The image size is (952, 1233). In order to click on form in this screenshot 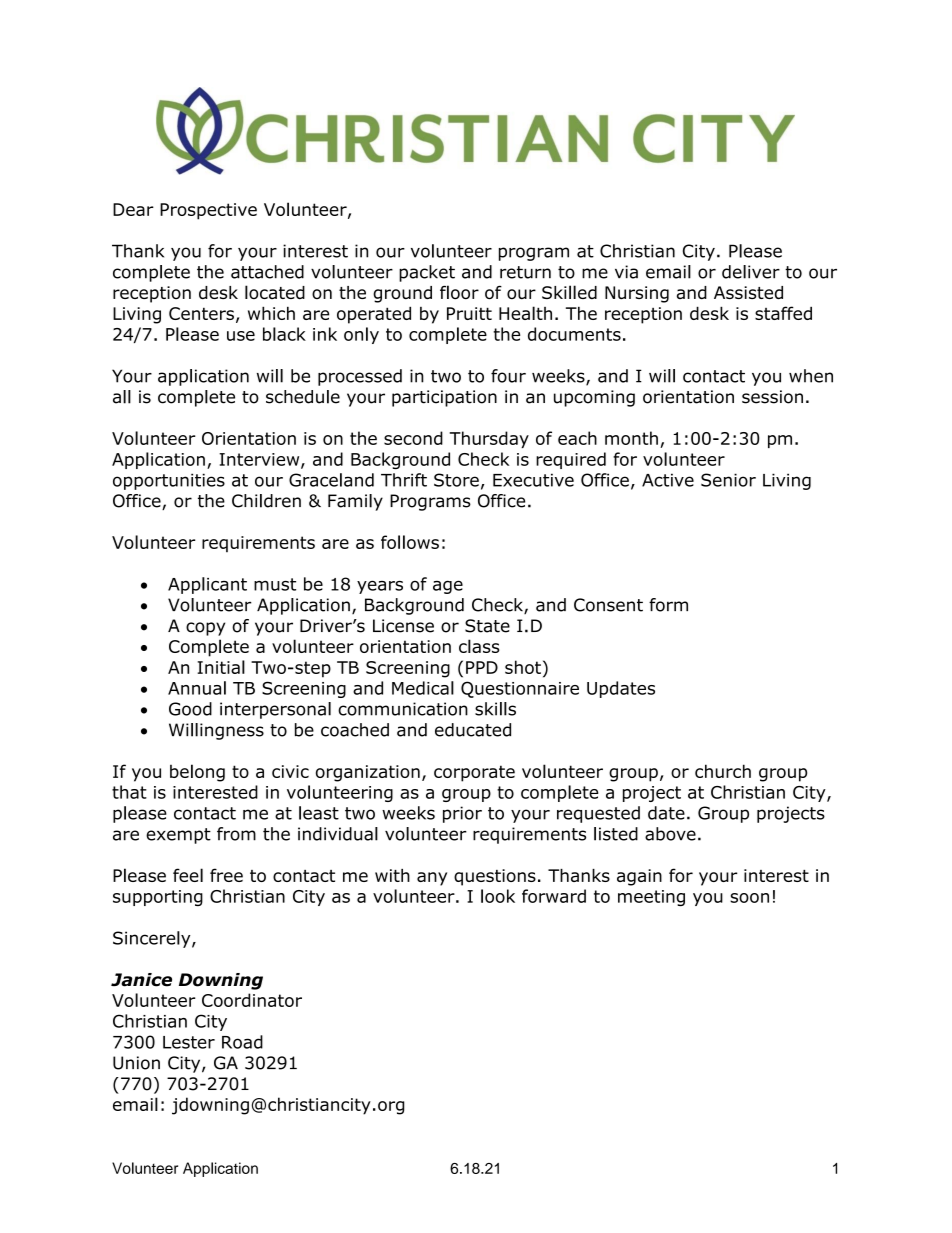, I will do `click(668, 605)`.
